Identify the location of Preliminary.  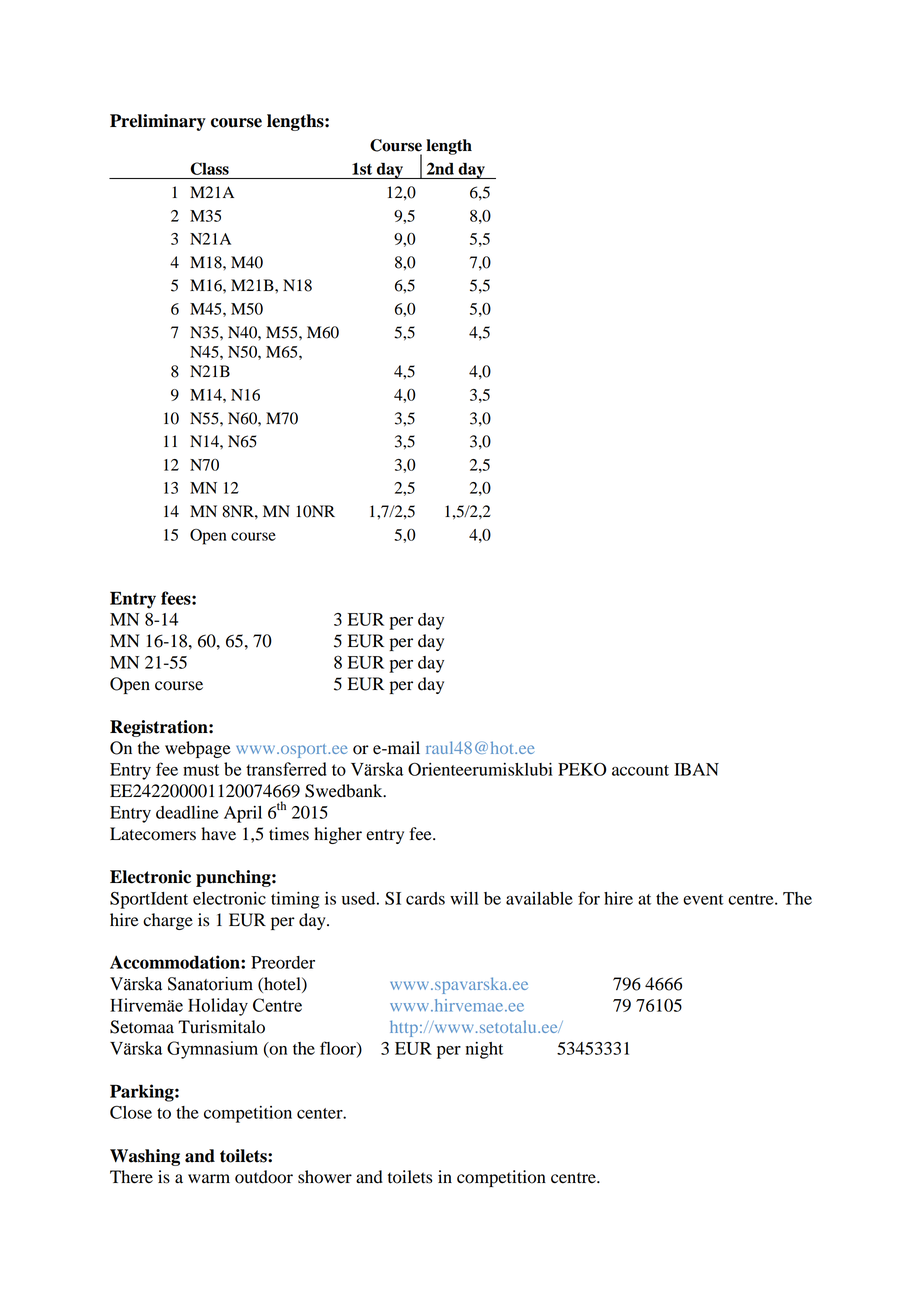
(158, 122).
